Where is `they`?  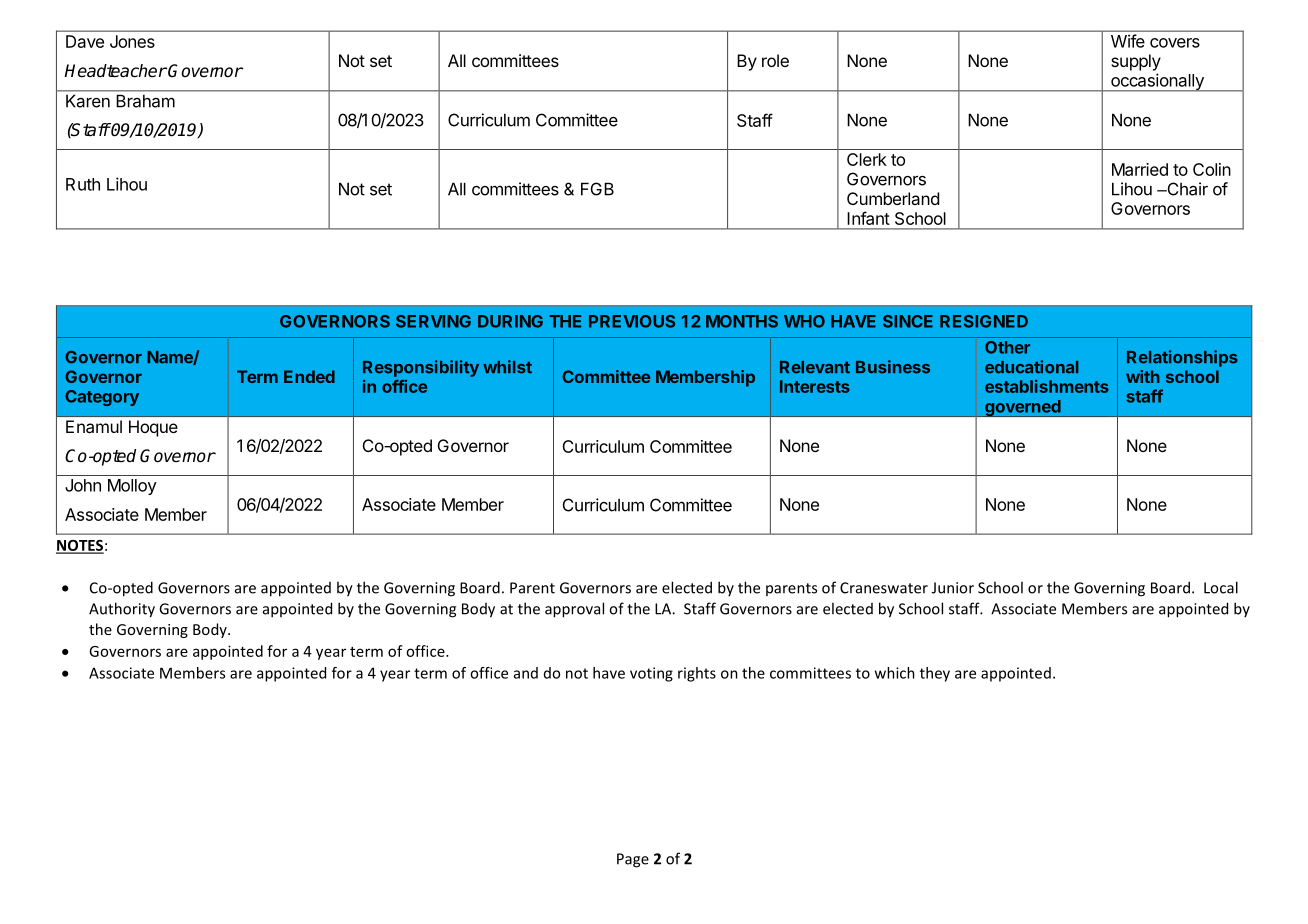 they is located at coordinates (935, 674).
